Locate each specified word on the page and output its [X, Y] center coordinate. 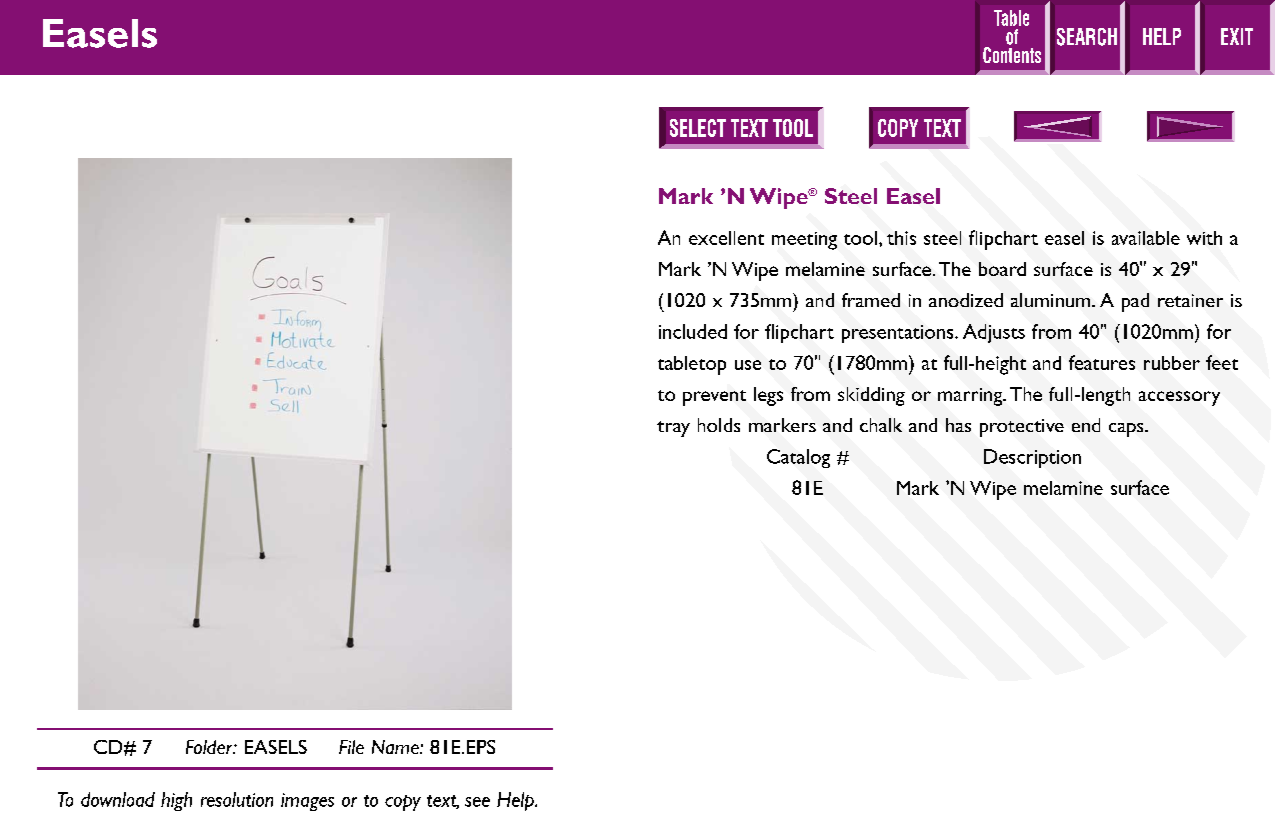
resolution [237, 799]
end [1086, 425]
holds [719, 425]
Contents [1012, 55]
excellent [726, 238]
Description [1032, 458]
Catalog [798, 458]
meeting [804, 241]
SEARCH [1087, 37]
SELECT [698, 128]
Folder [210, 747]
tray [673, 429]
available [1146, 238]
